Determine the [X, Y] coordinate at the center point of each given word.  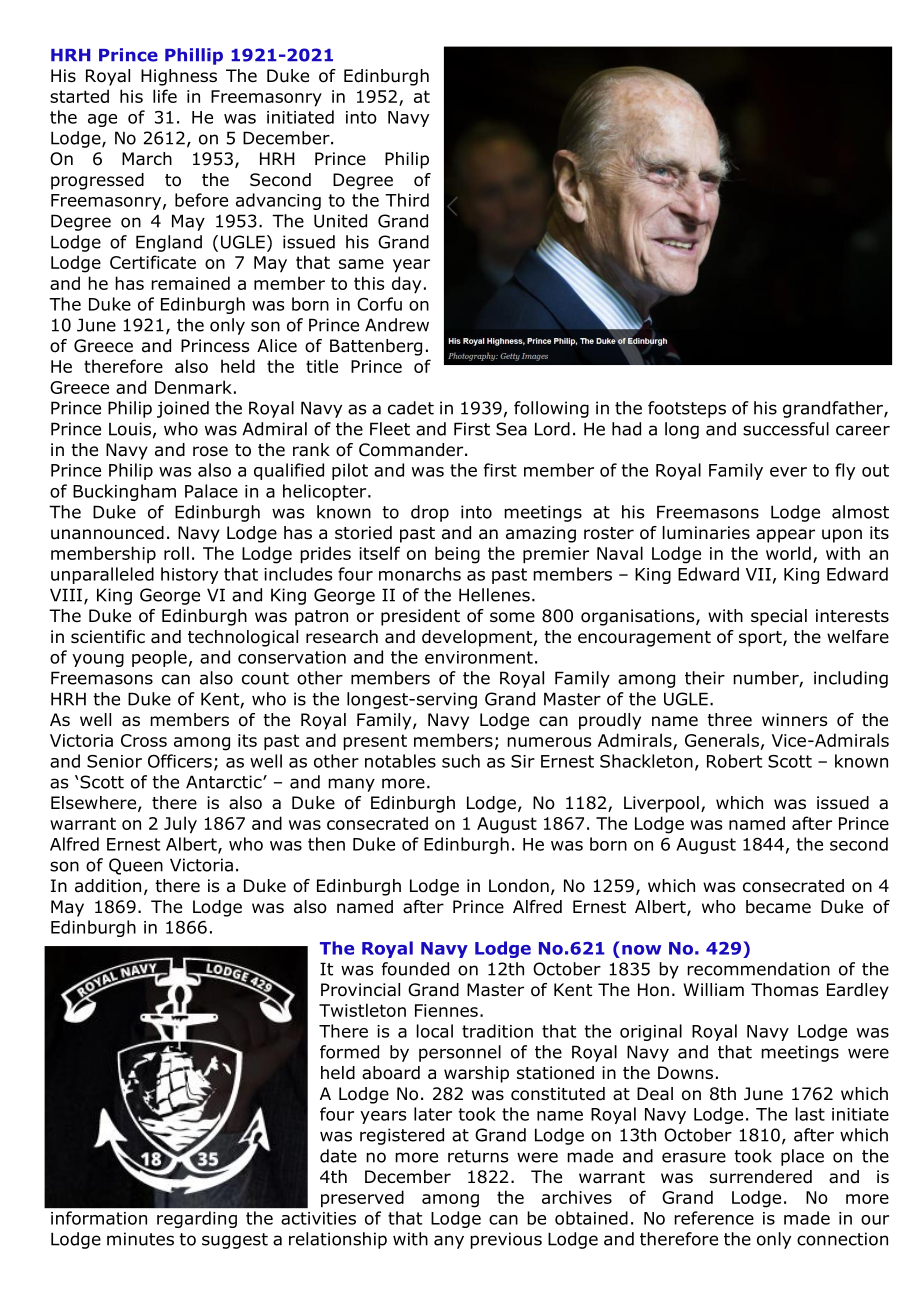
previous [506, 1240]
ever [788, 472]
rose [210, 451]
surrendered [761, 1177]
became [778, 907]
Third [407, 200]
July [180, 825]
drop [430, 513]
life [165, 96]
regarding [197, 1219]
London [519, 886]
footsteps [687, 409]
